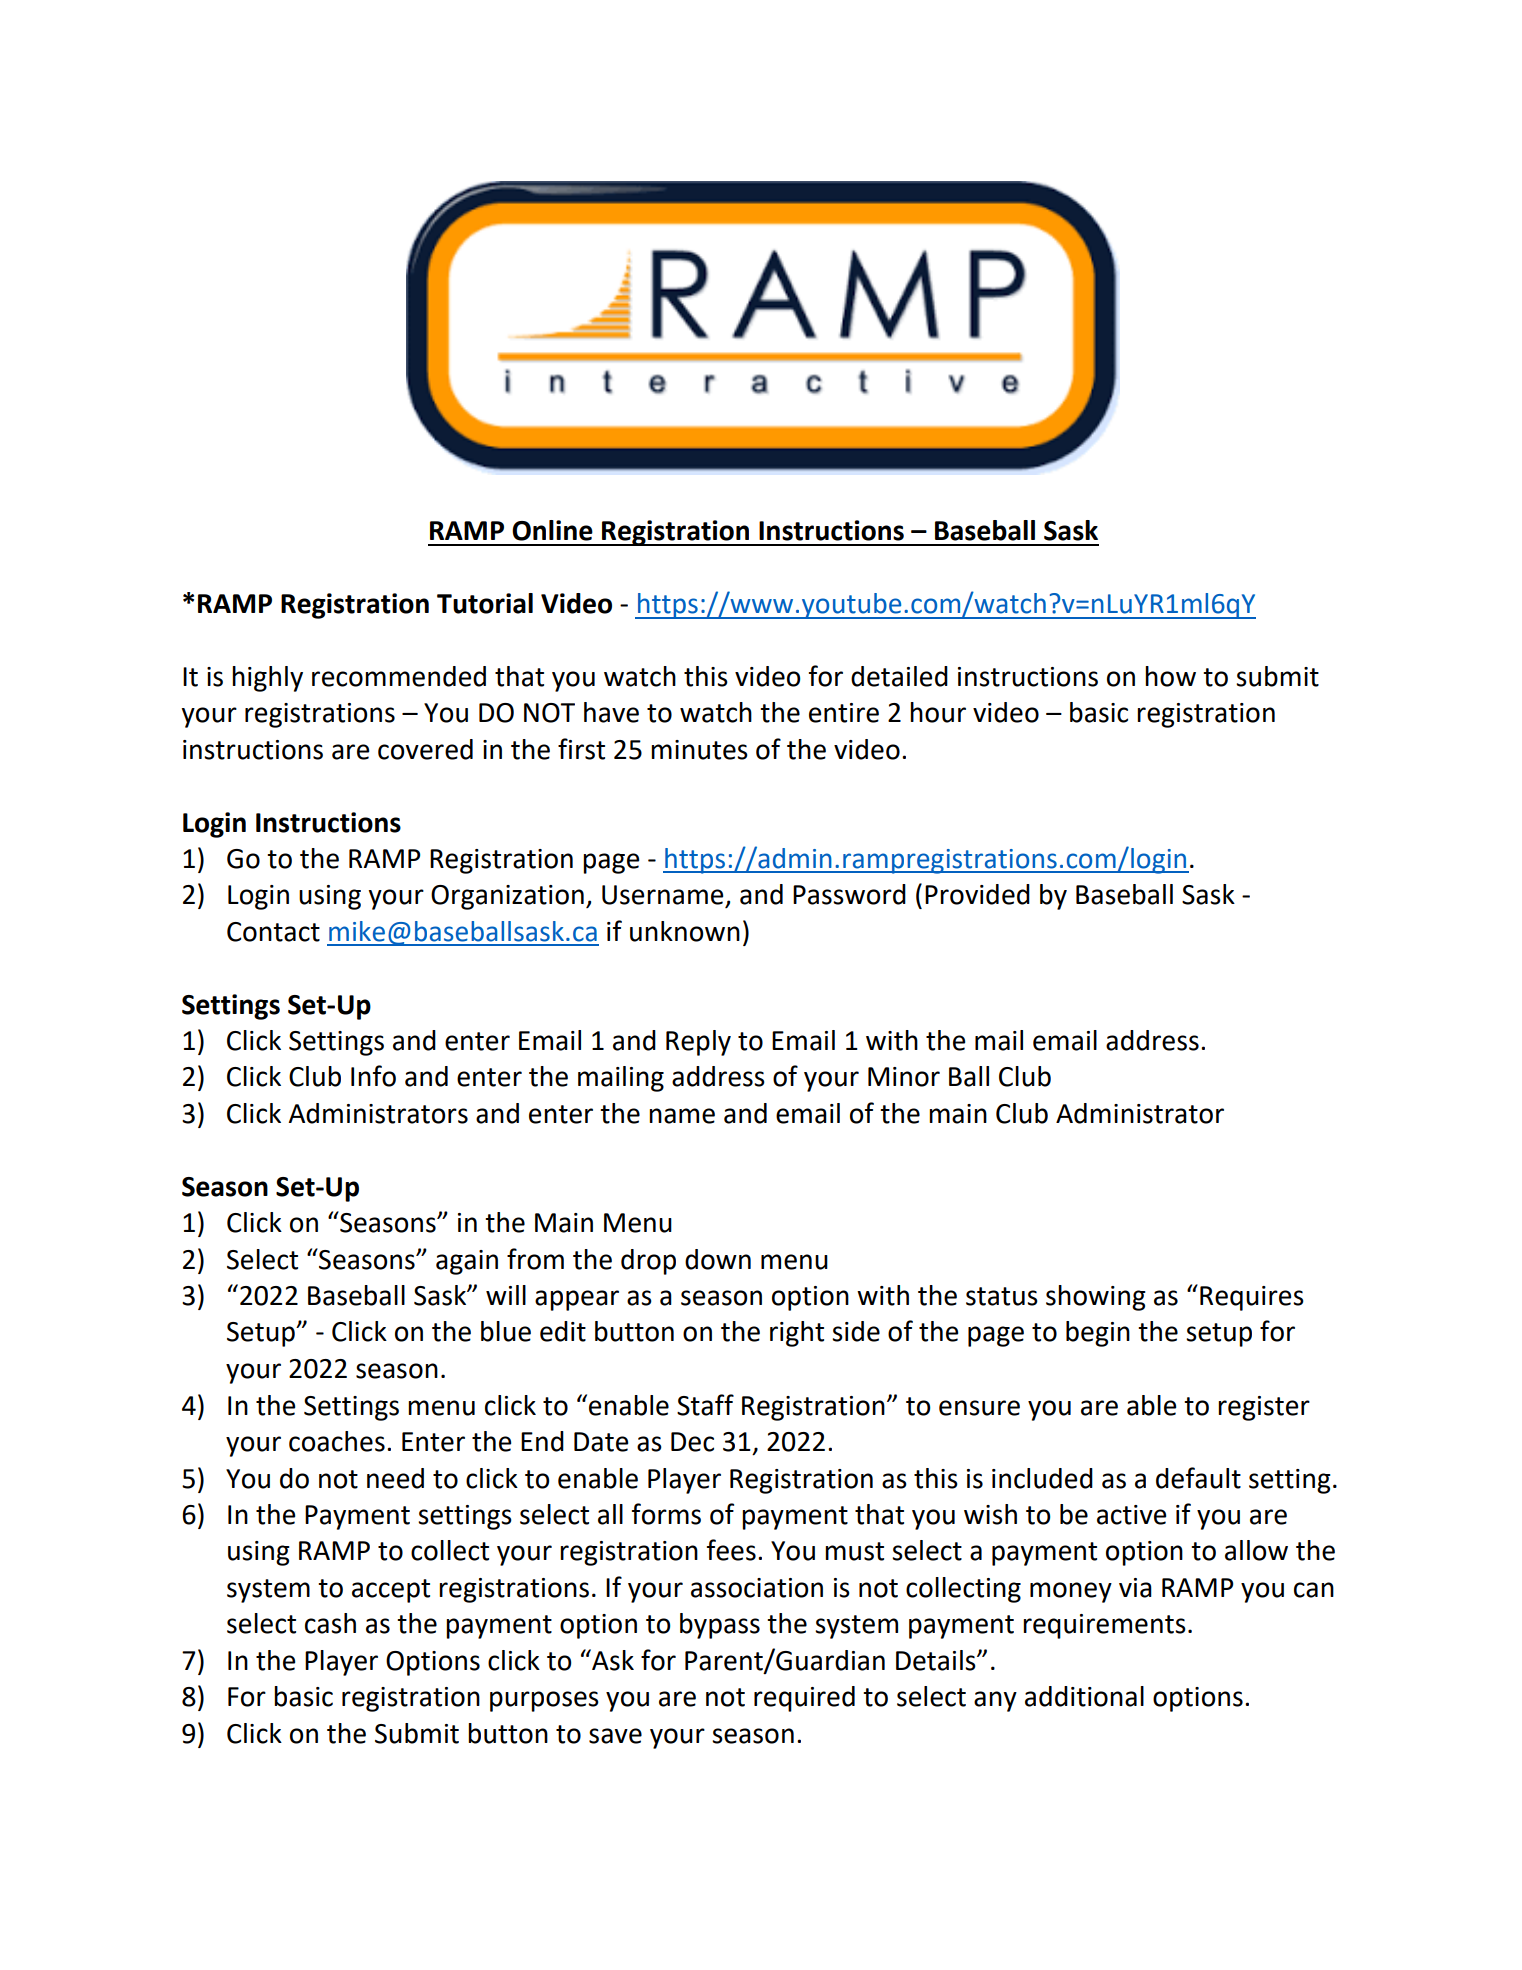 The height and width of the image is (1970, 1522). I want to click on Minor, so click(904, 1077).
